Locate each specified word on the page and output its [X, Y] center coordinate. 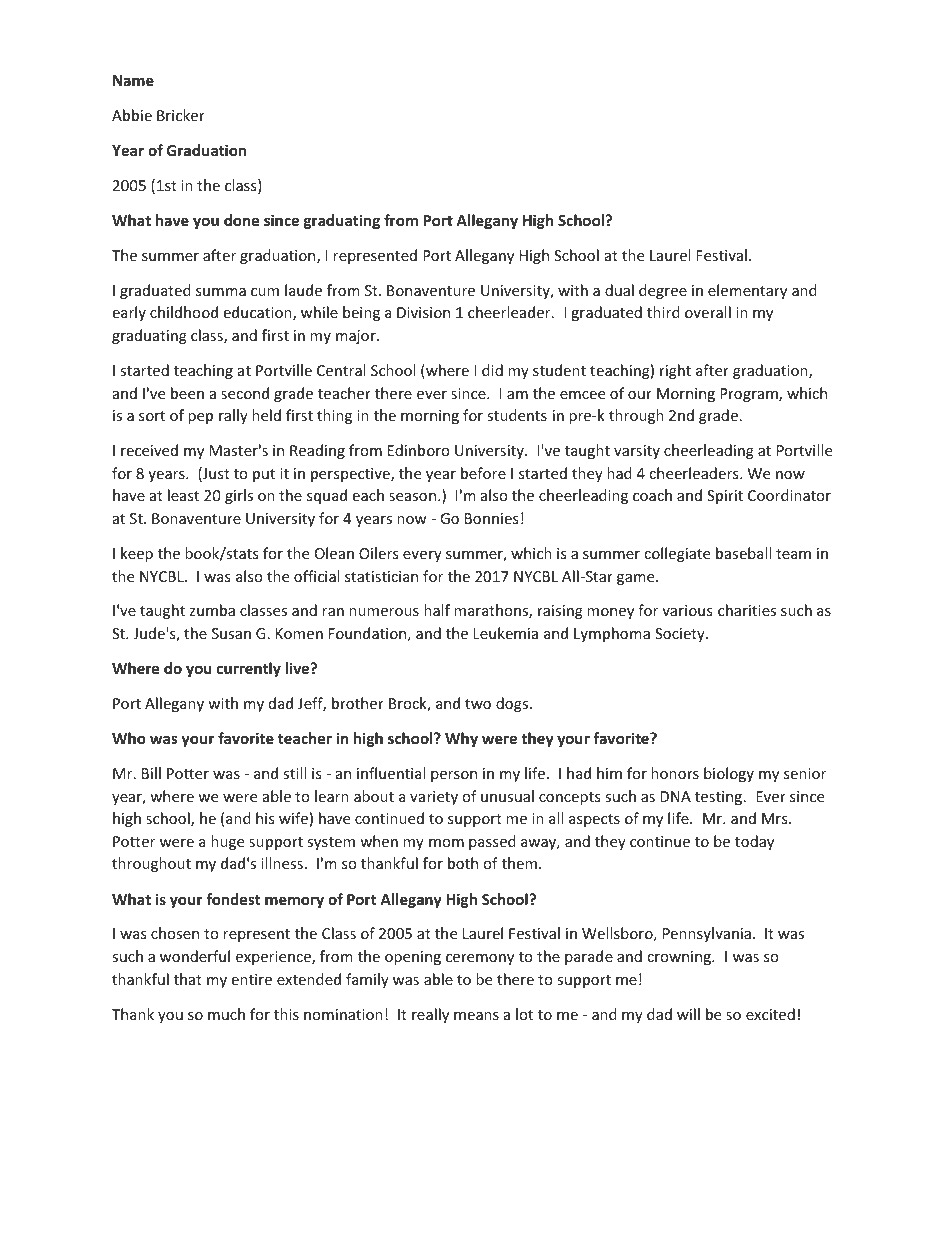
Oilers [378, 553]
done [241, 220]
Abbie [132, 115]
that [188, 979]
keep [137, 554]
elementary [747, 291]
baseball [743, 553]
